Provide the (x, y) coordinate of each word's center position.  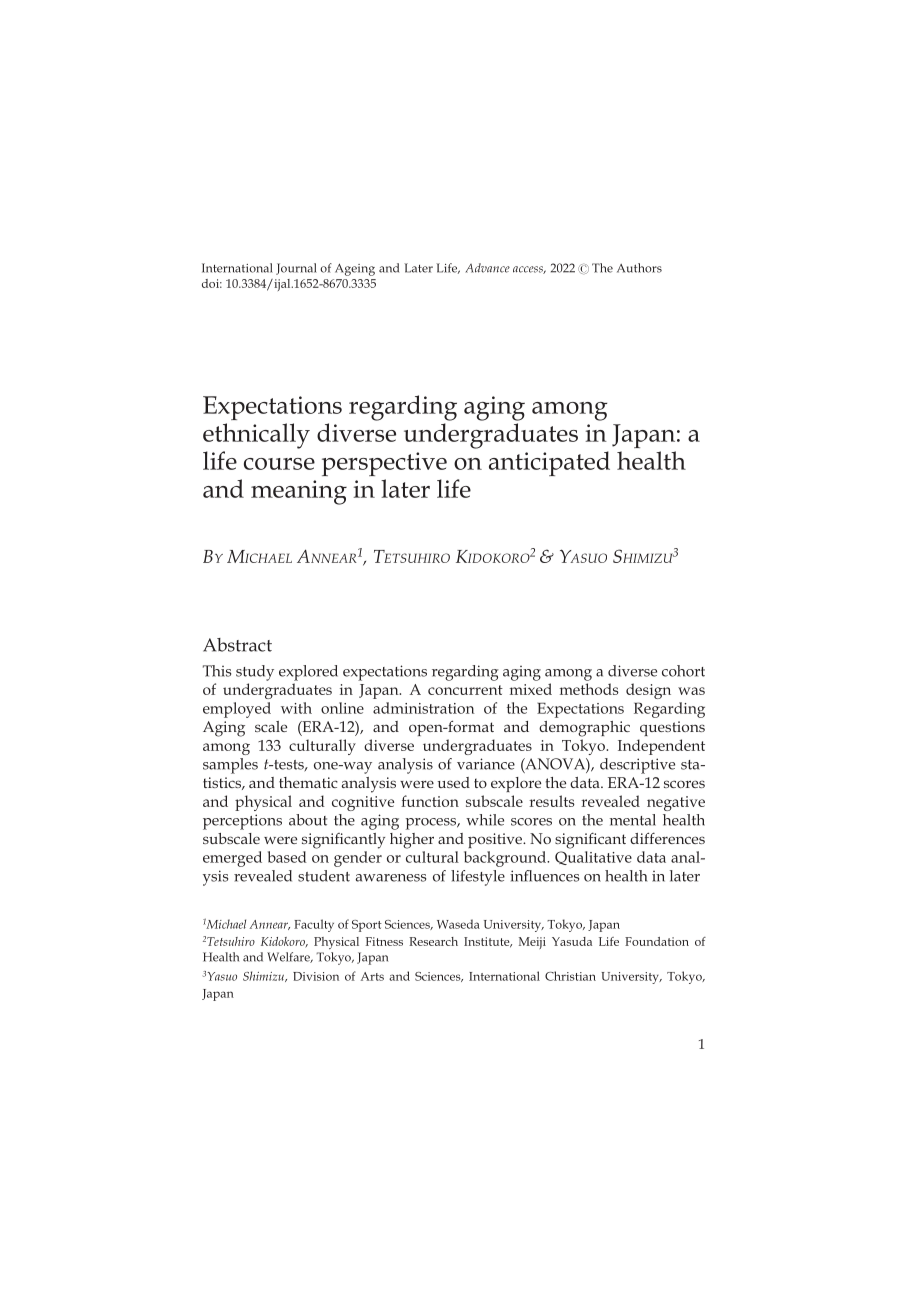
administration (423, 708)
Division (316, 976)
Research (433, 941)
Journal (296, 269)
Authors (639, 268)
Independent (661, 747)
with (296, 708)
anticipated (549, 463)
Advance (487, 268)
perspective (384, 464)
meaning (299, 492)
